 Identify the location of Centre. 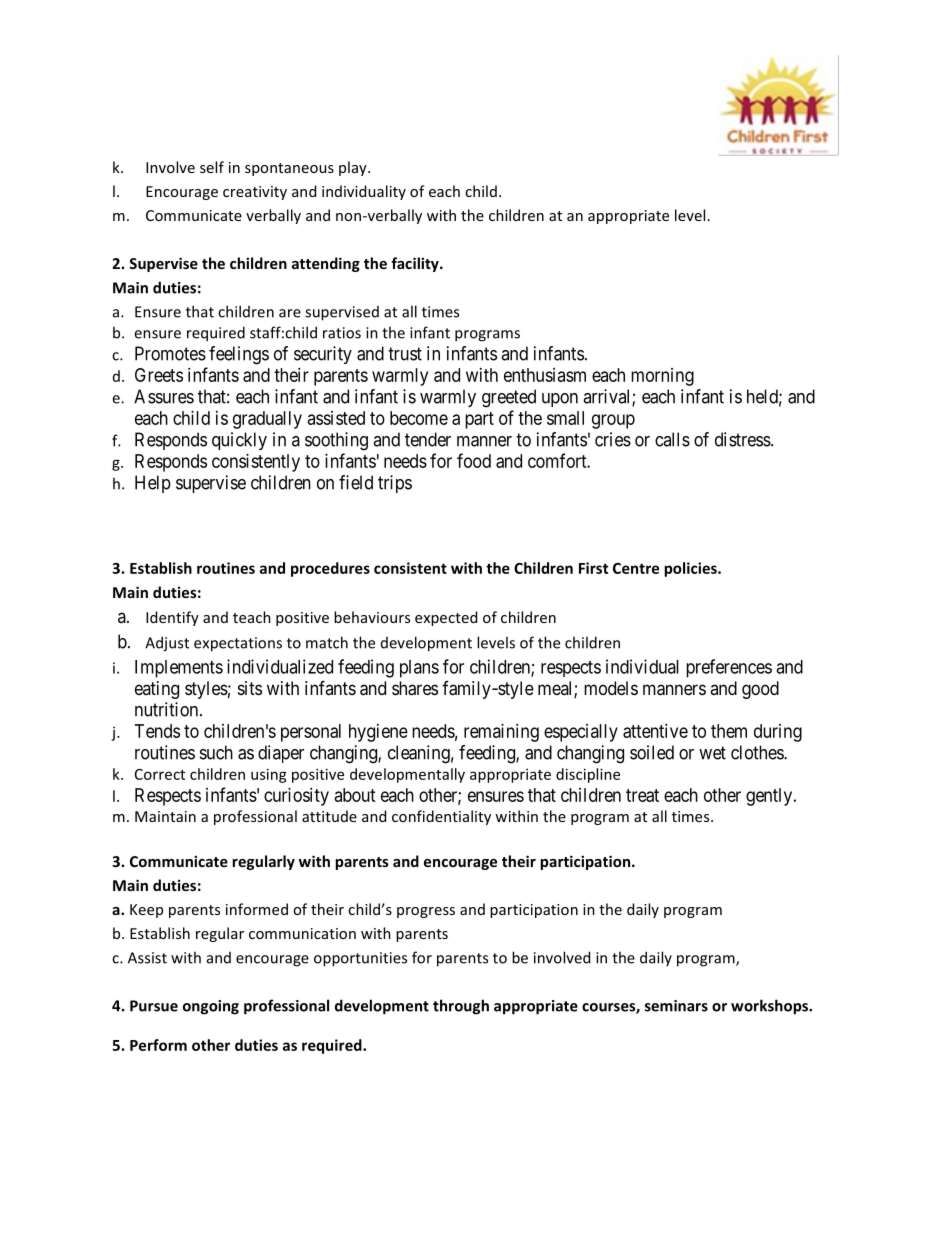
(636, 568).
